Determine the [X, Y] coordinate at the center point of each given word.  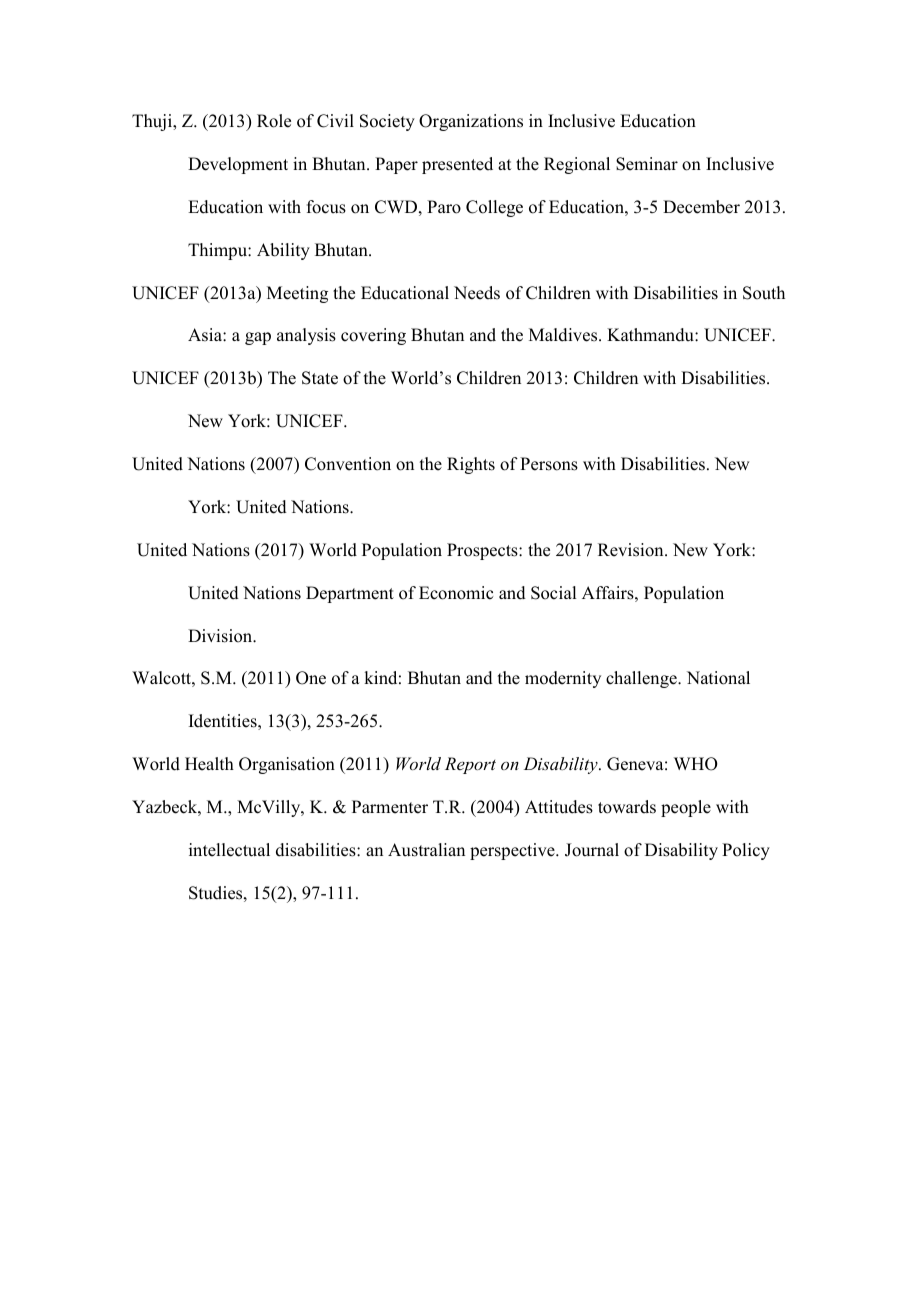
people [686, 808]
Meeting [297, 294]
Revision [632, 550]
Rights [471, 465]
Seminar [647, 164]
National [718, 678]
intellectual [229, 850]
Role [274, 121]
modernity [563, 679]
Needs [477, 293]
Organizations [471, 122]
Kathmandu [651, 335]
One [311, 678]
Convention [348, 464]
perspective [513, 851]
